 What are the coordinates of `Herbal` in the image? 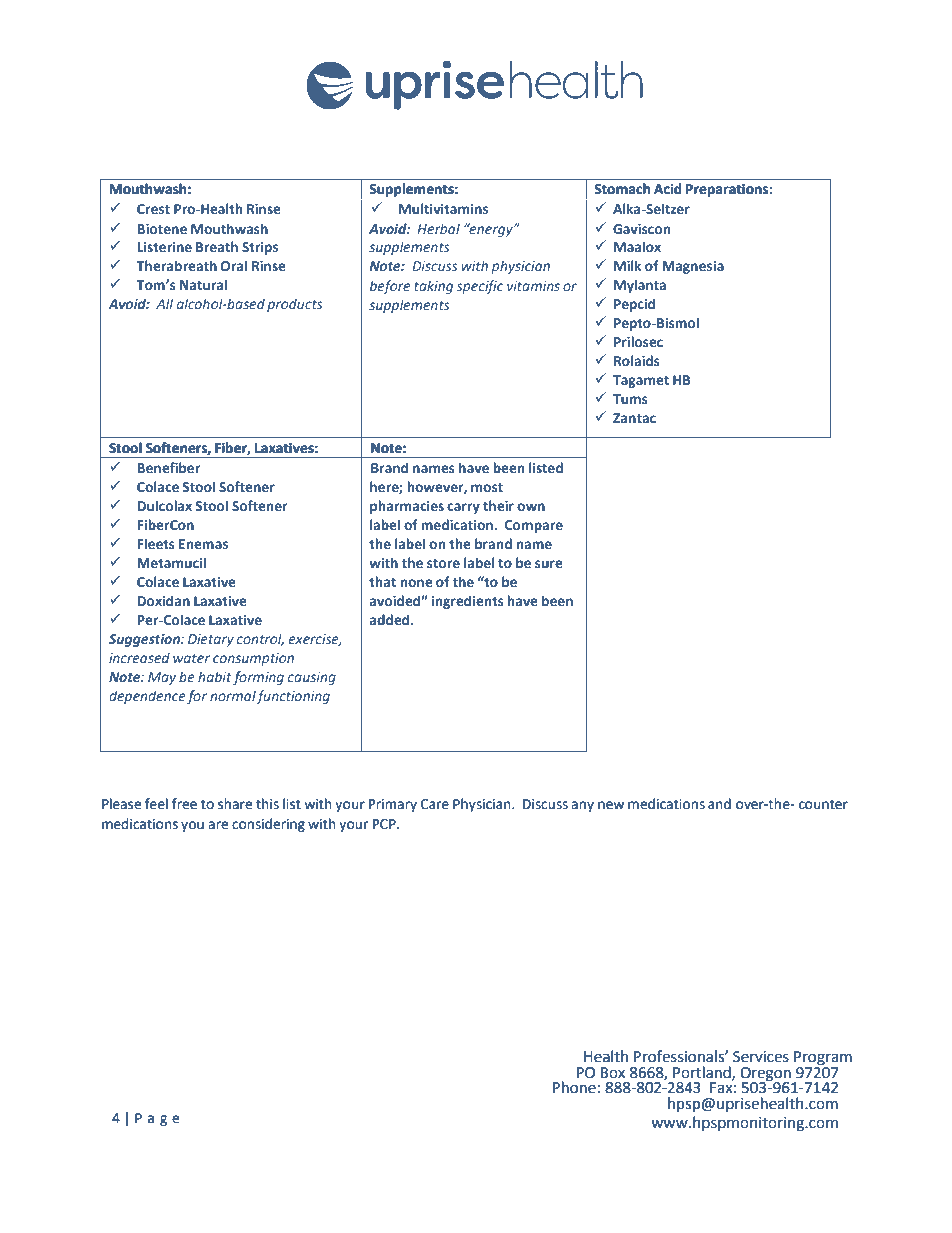 It's located at (438, 228).
